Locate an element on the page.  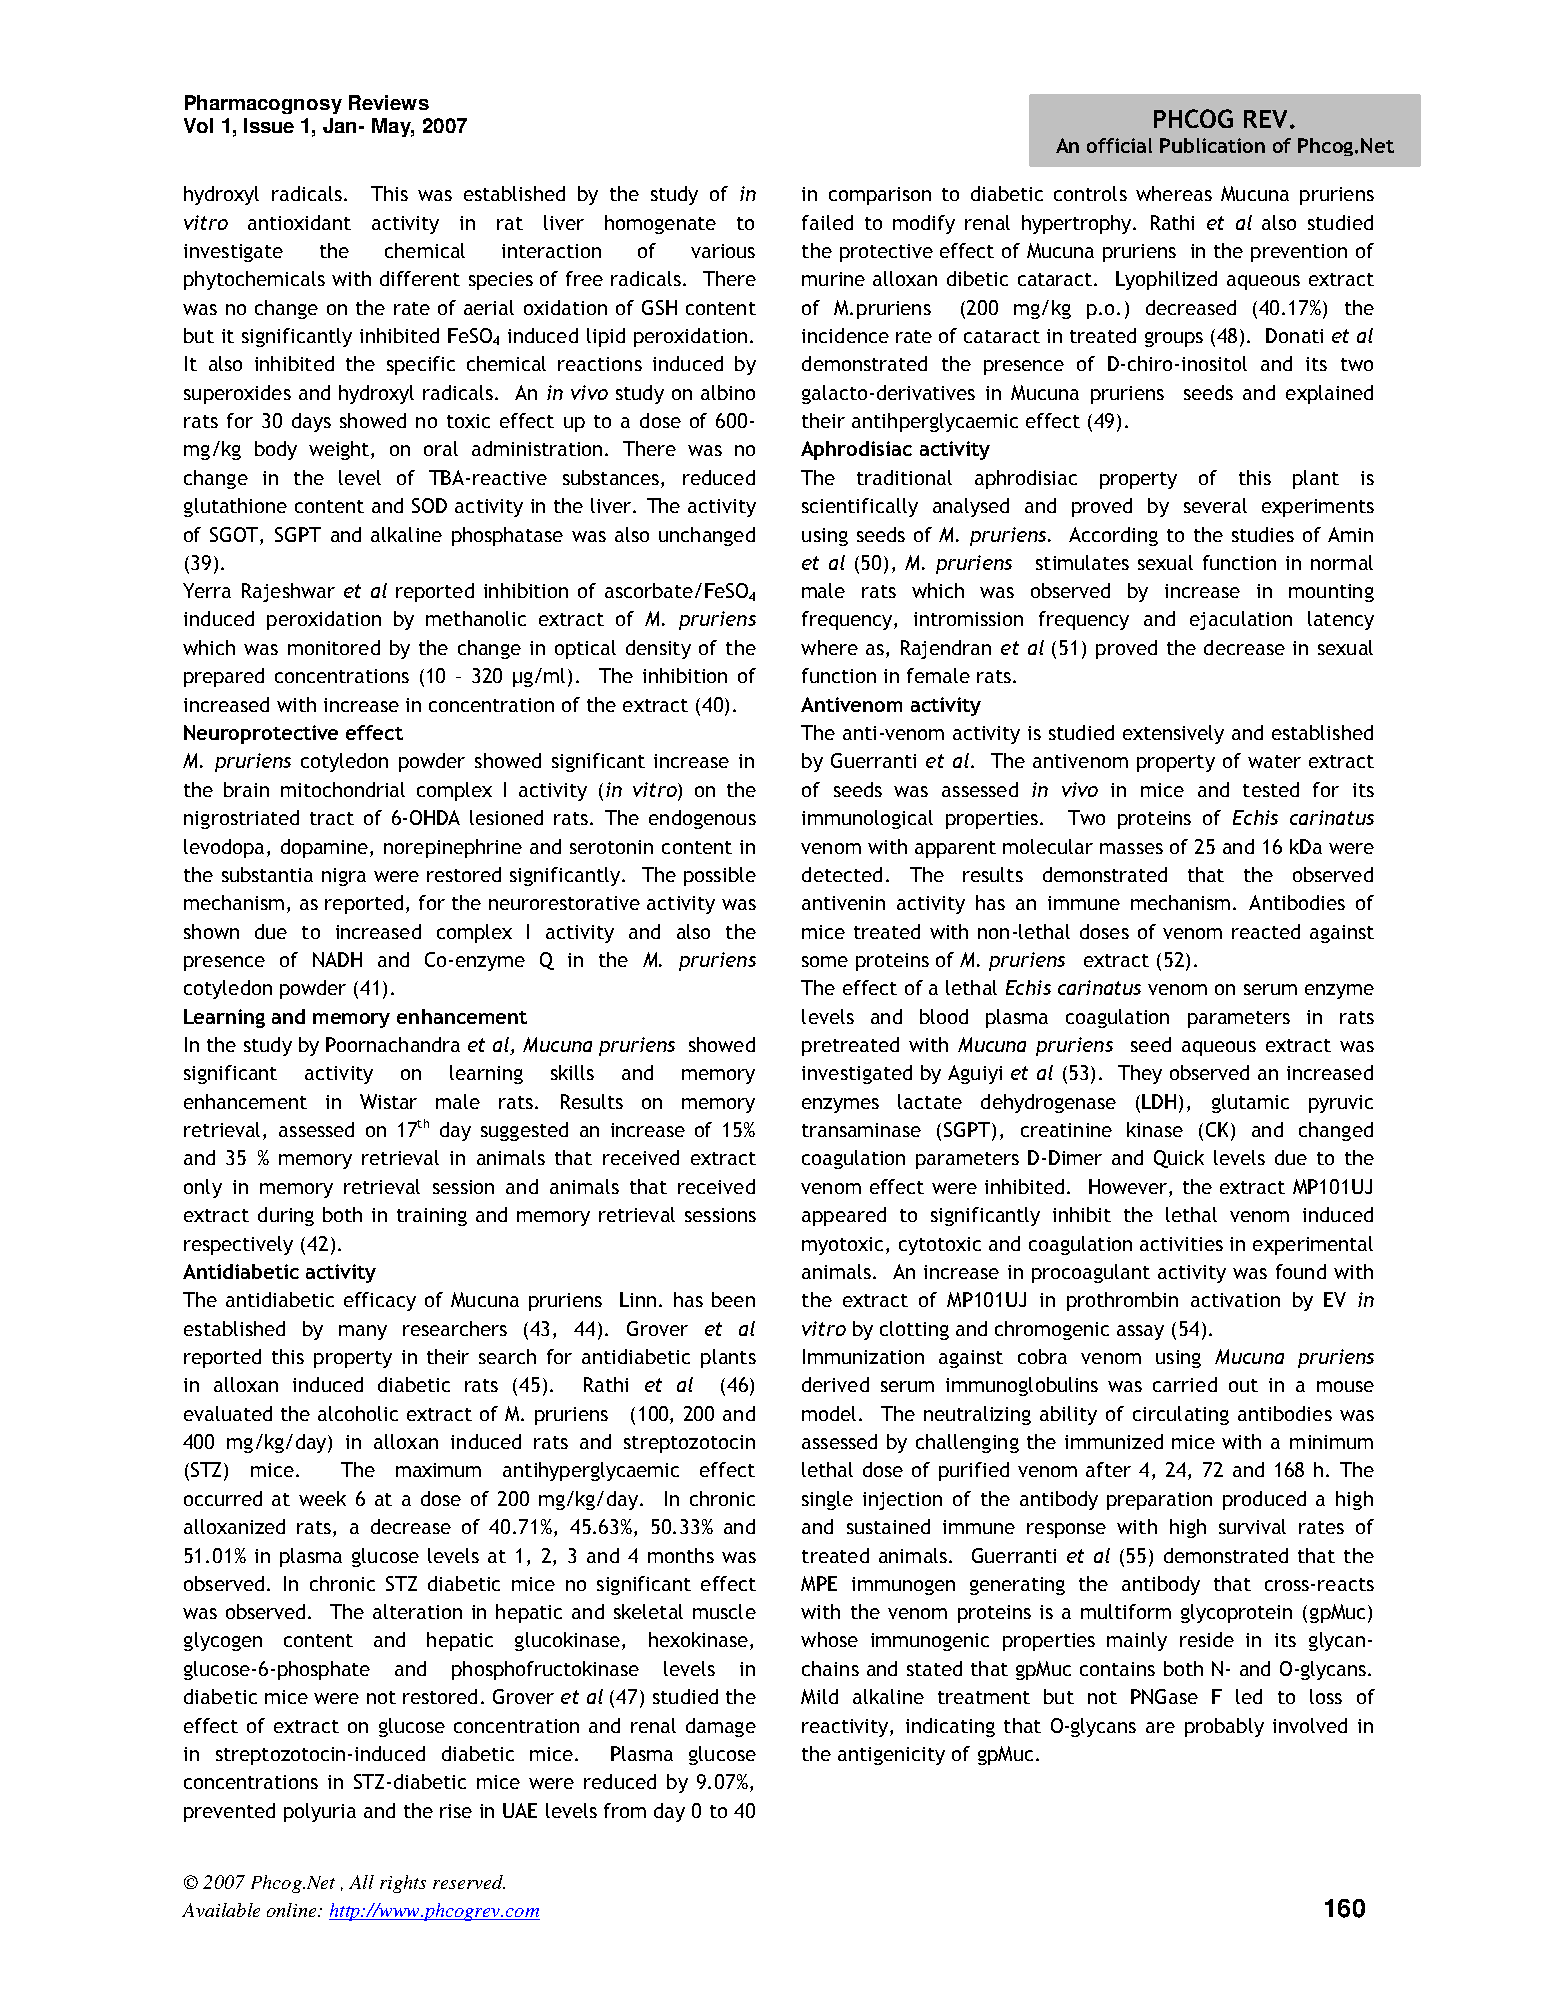
Issue is located at coordinates (269, 125).
